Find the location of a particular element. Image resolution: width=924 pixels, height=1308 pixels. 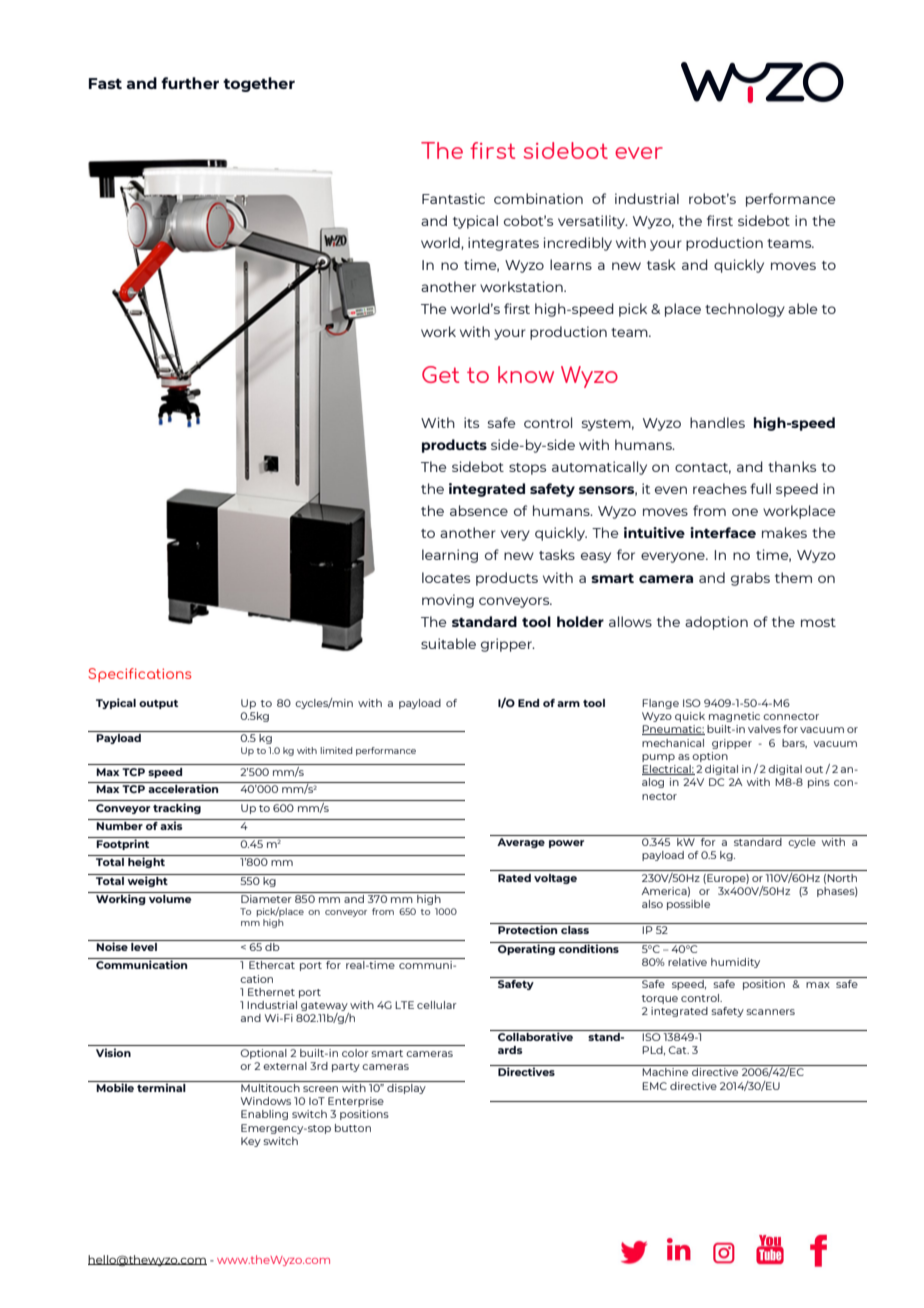

terminal is located at coordinates (161, 1086).
